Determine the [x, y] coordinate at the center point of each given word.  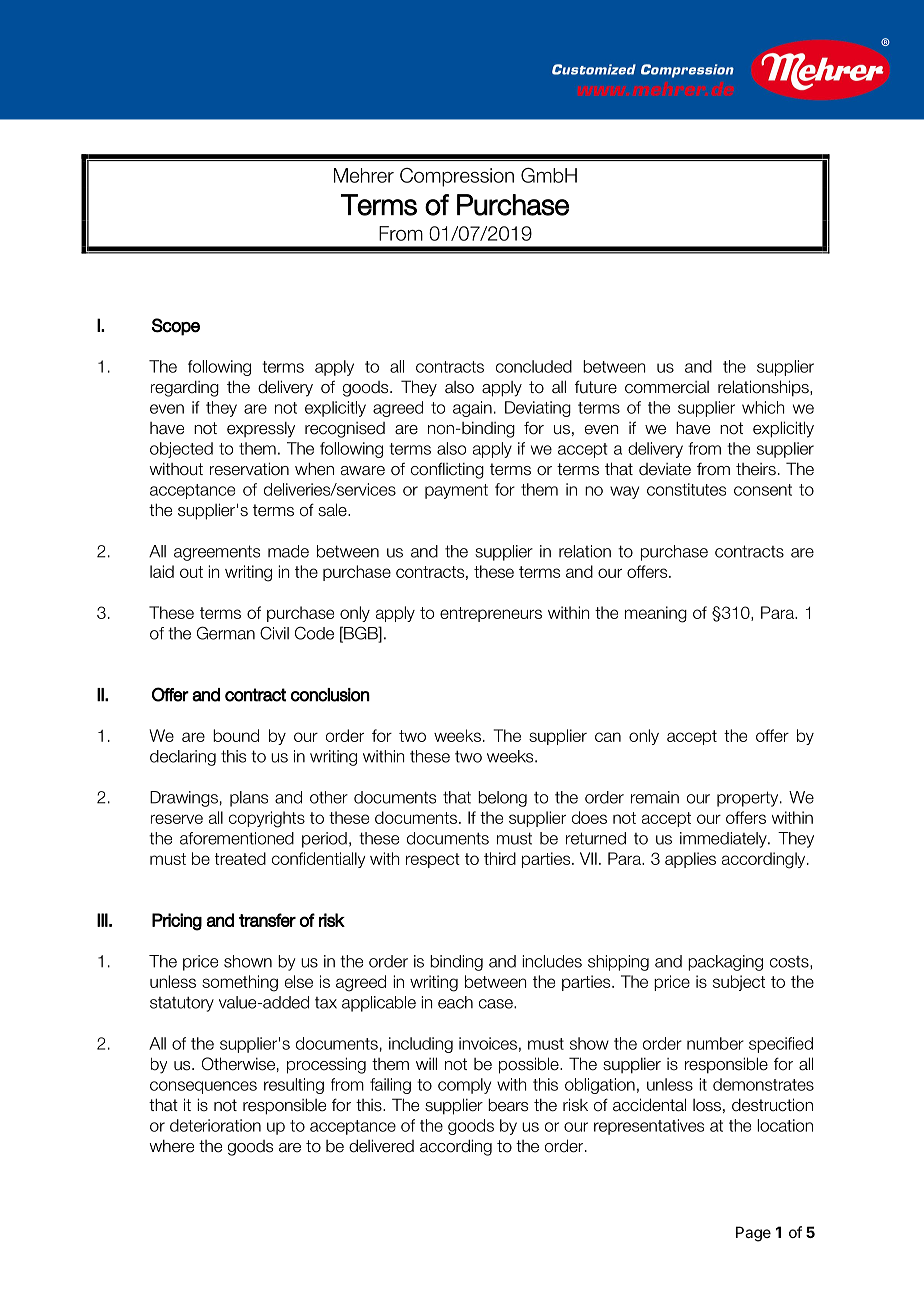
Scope [176, 327]
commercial [667, 387]
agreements [217, 553]
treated [240, 858]
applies [690, 860]
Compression [457, 177]
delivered [381, 1146]
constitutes [686, 489]
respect [433, 860]
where [172, 1146]
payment [456, 491]
